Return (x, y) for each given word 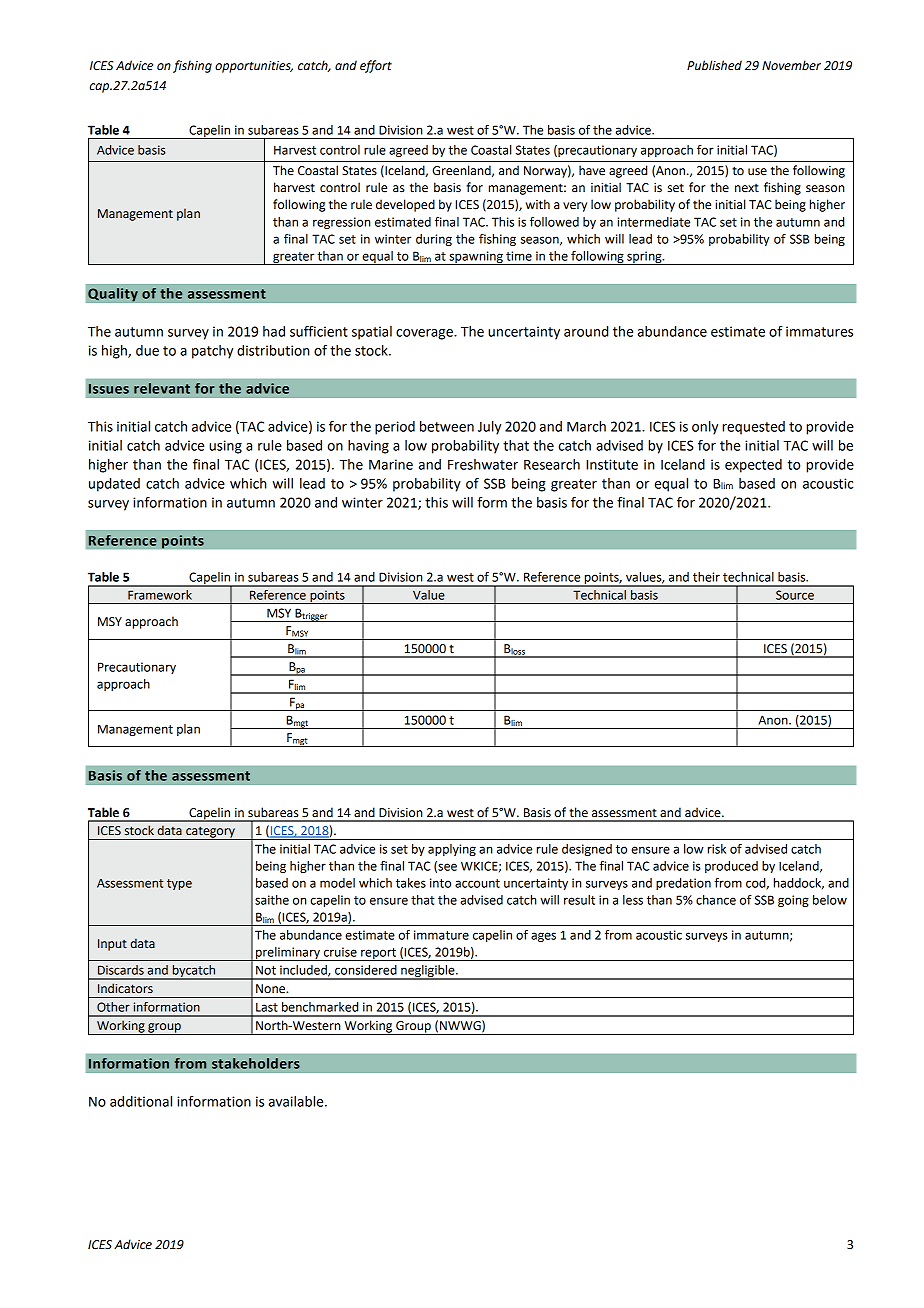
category (210, 833)
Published (714, 65)
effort (376, 66)
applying (452, 850)
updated (114, 485)
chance (716, 900)
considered (366, 970)
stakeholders (256, 1063)
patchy (212, 352)
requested (753, 428)
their (706, 577)
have (592, 170)
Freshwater (483, 464)
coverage (425, 334)
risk (717, 849)
